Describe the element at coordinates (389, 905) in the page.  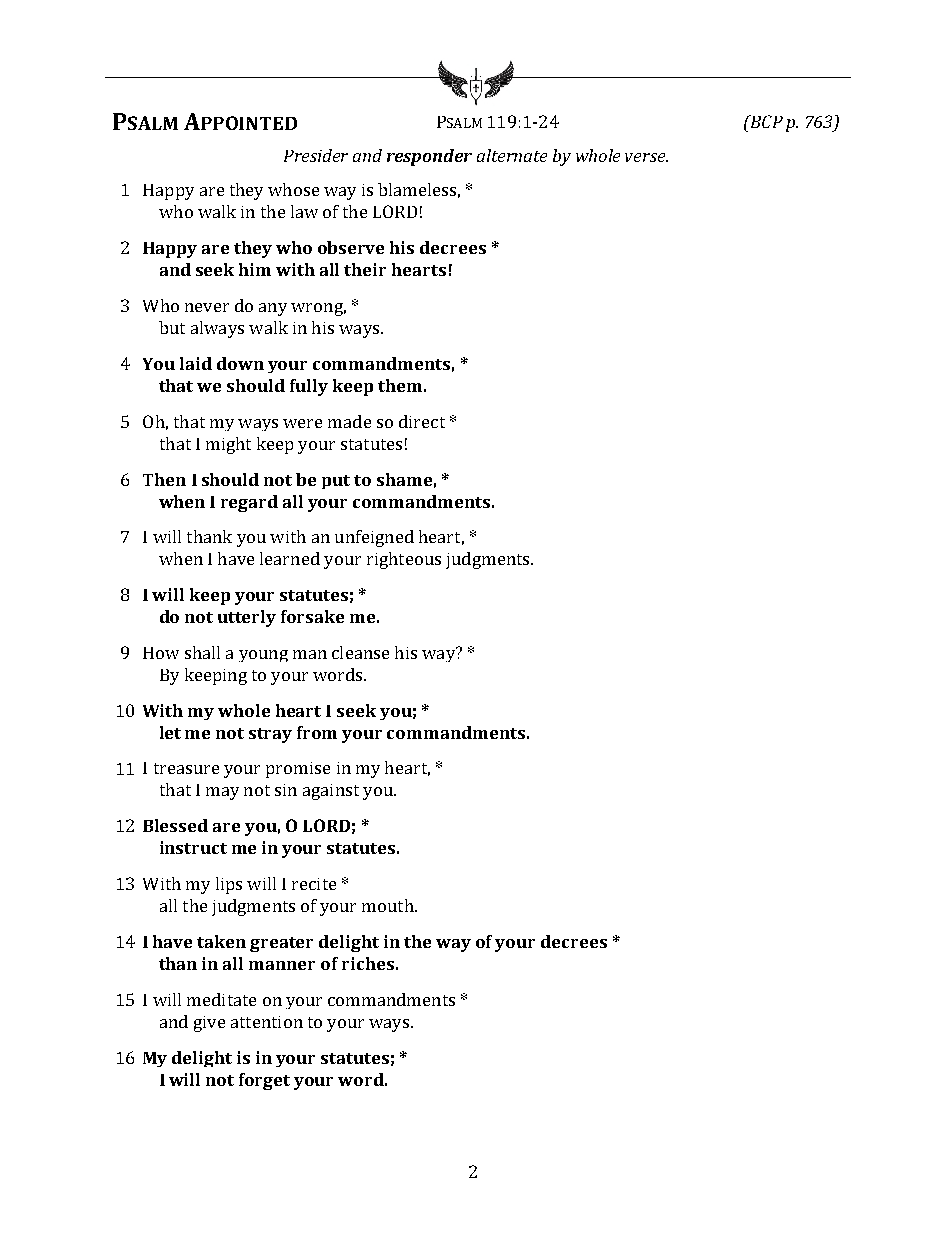
I see `mouth` at that location.
